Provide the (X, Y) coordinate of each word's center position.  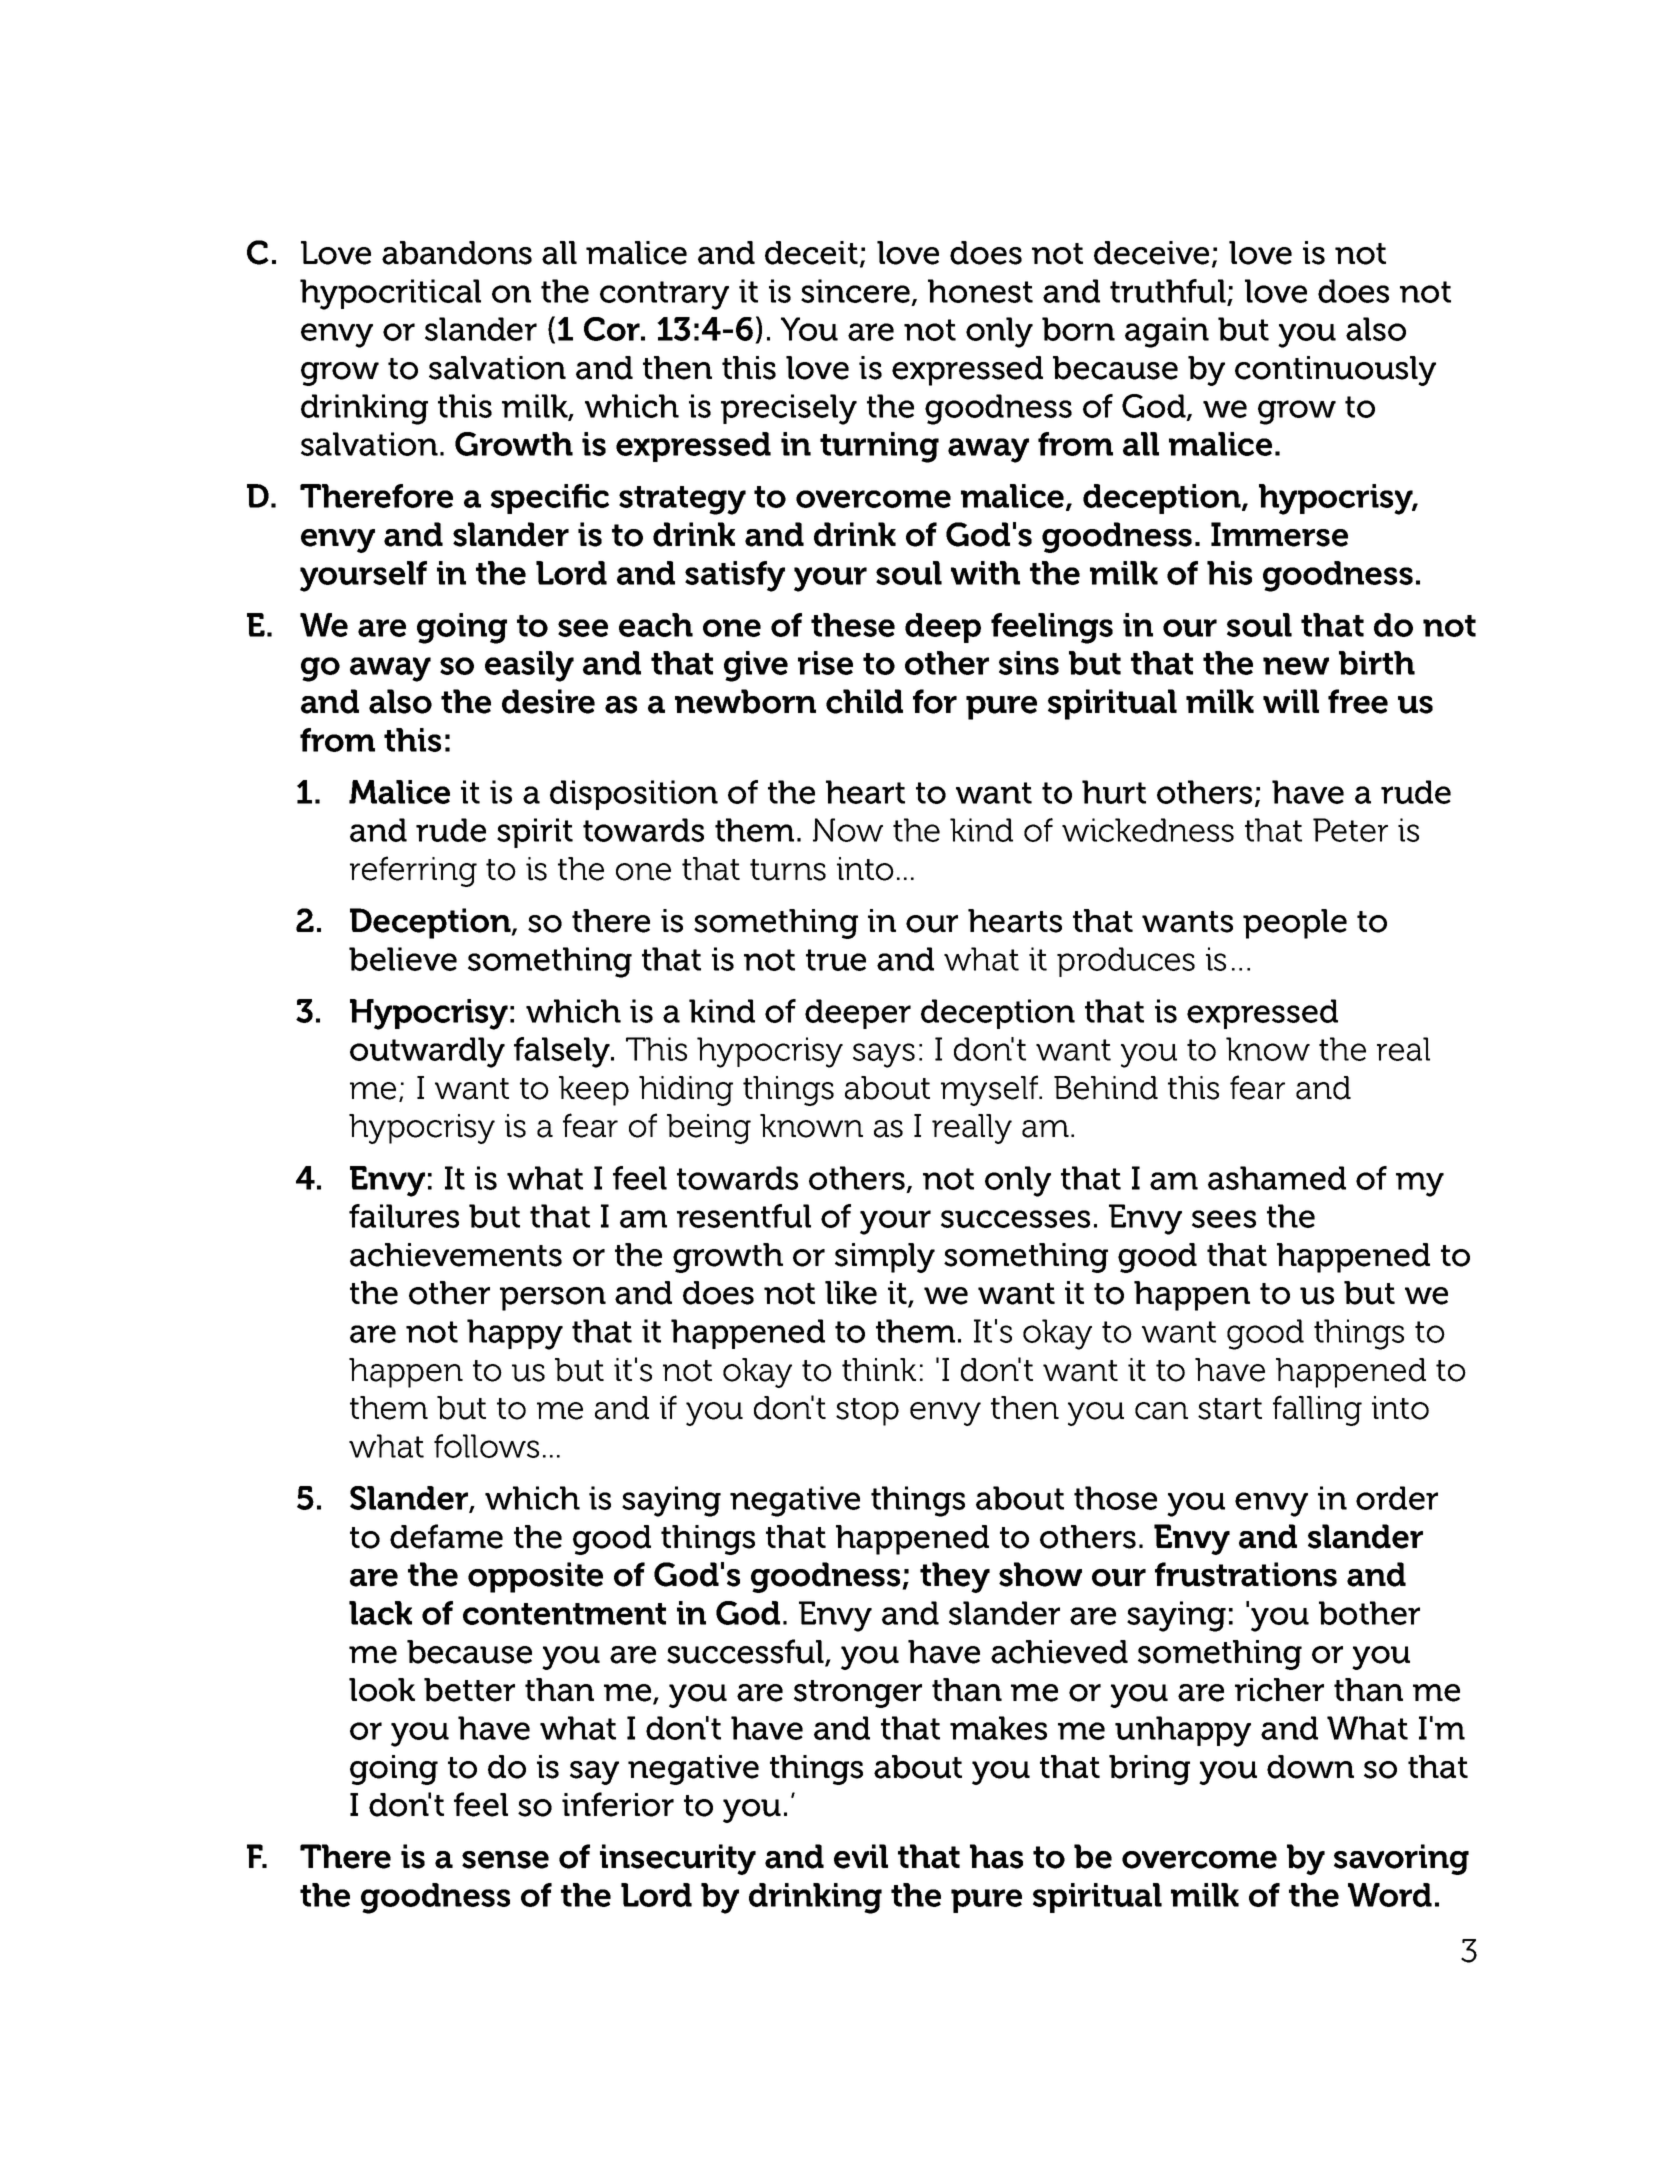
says (884, 1055)
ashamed (1277, 1178)
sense (505, 1860)
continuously (1335, 371)
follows (486, 1446)
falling (1317, 1410)
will (1291, 701)
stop (867, 1412)
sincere (855, 291)
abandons (457, 253)
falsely (563, 1052)
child (864, 701)
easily (529, 666)
